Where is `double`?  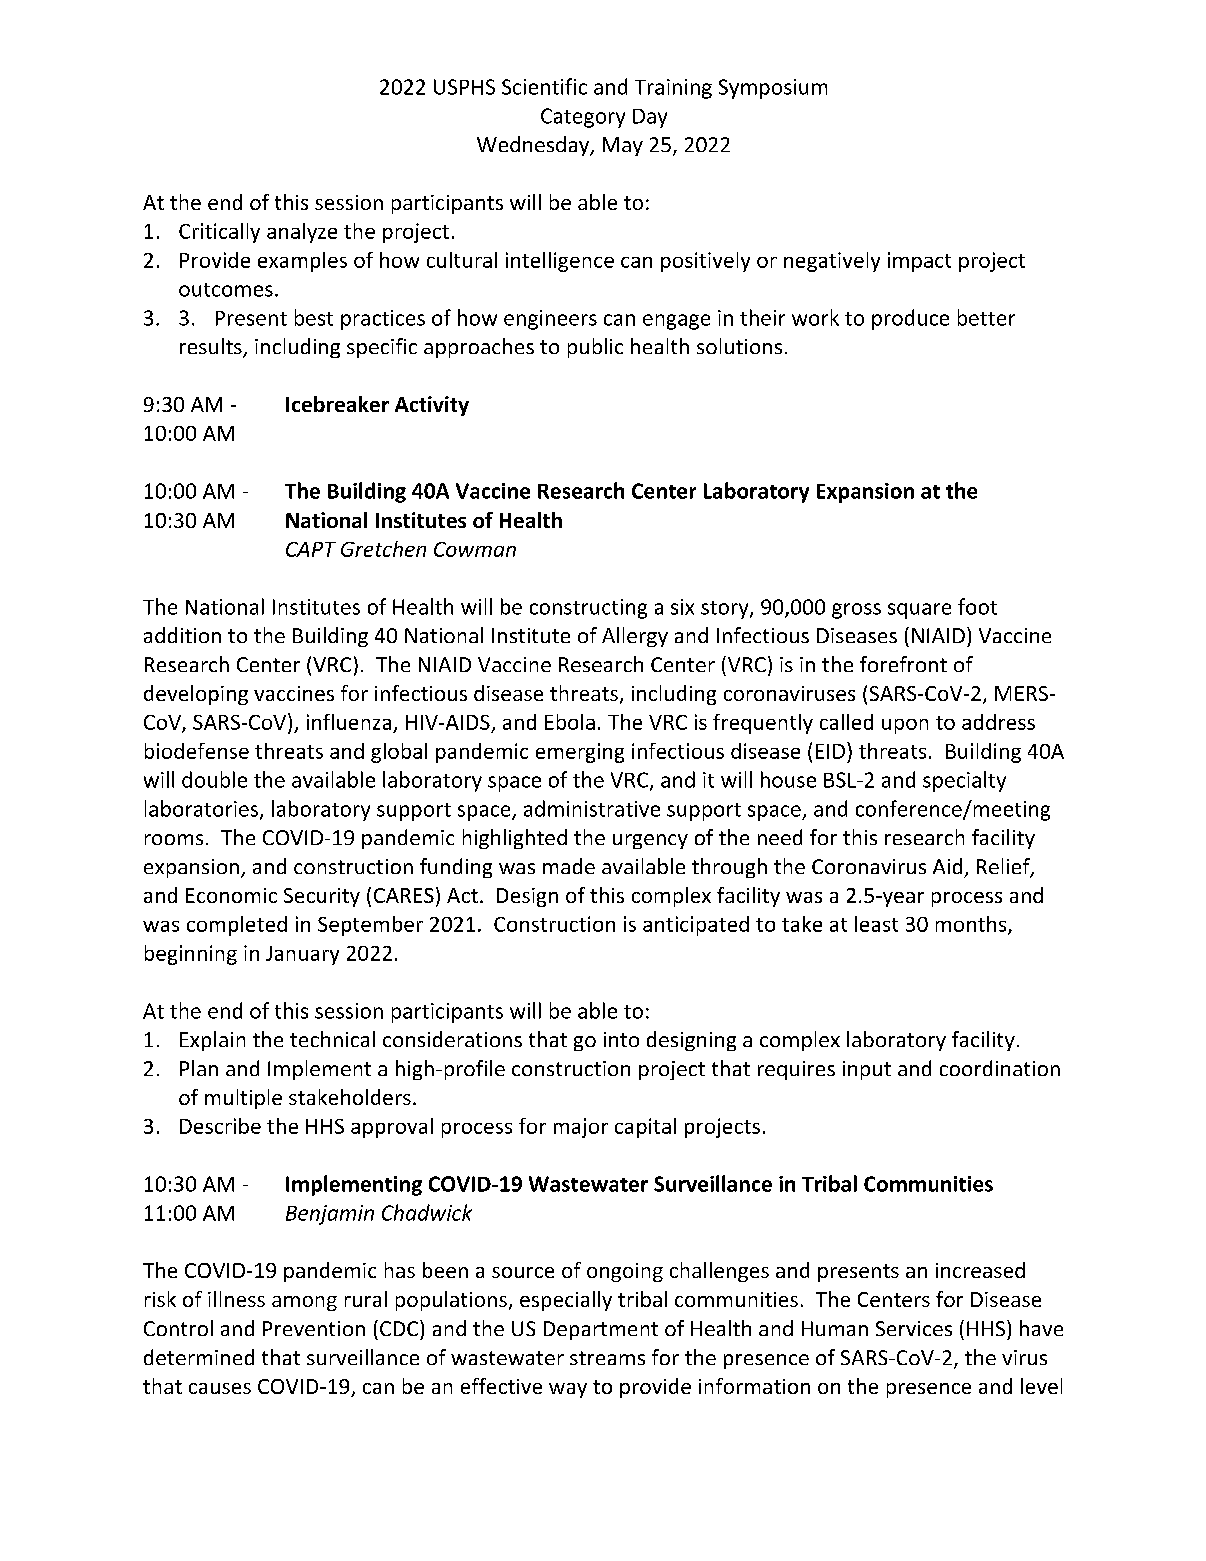 double is located at coordinates (214, 779).
